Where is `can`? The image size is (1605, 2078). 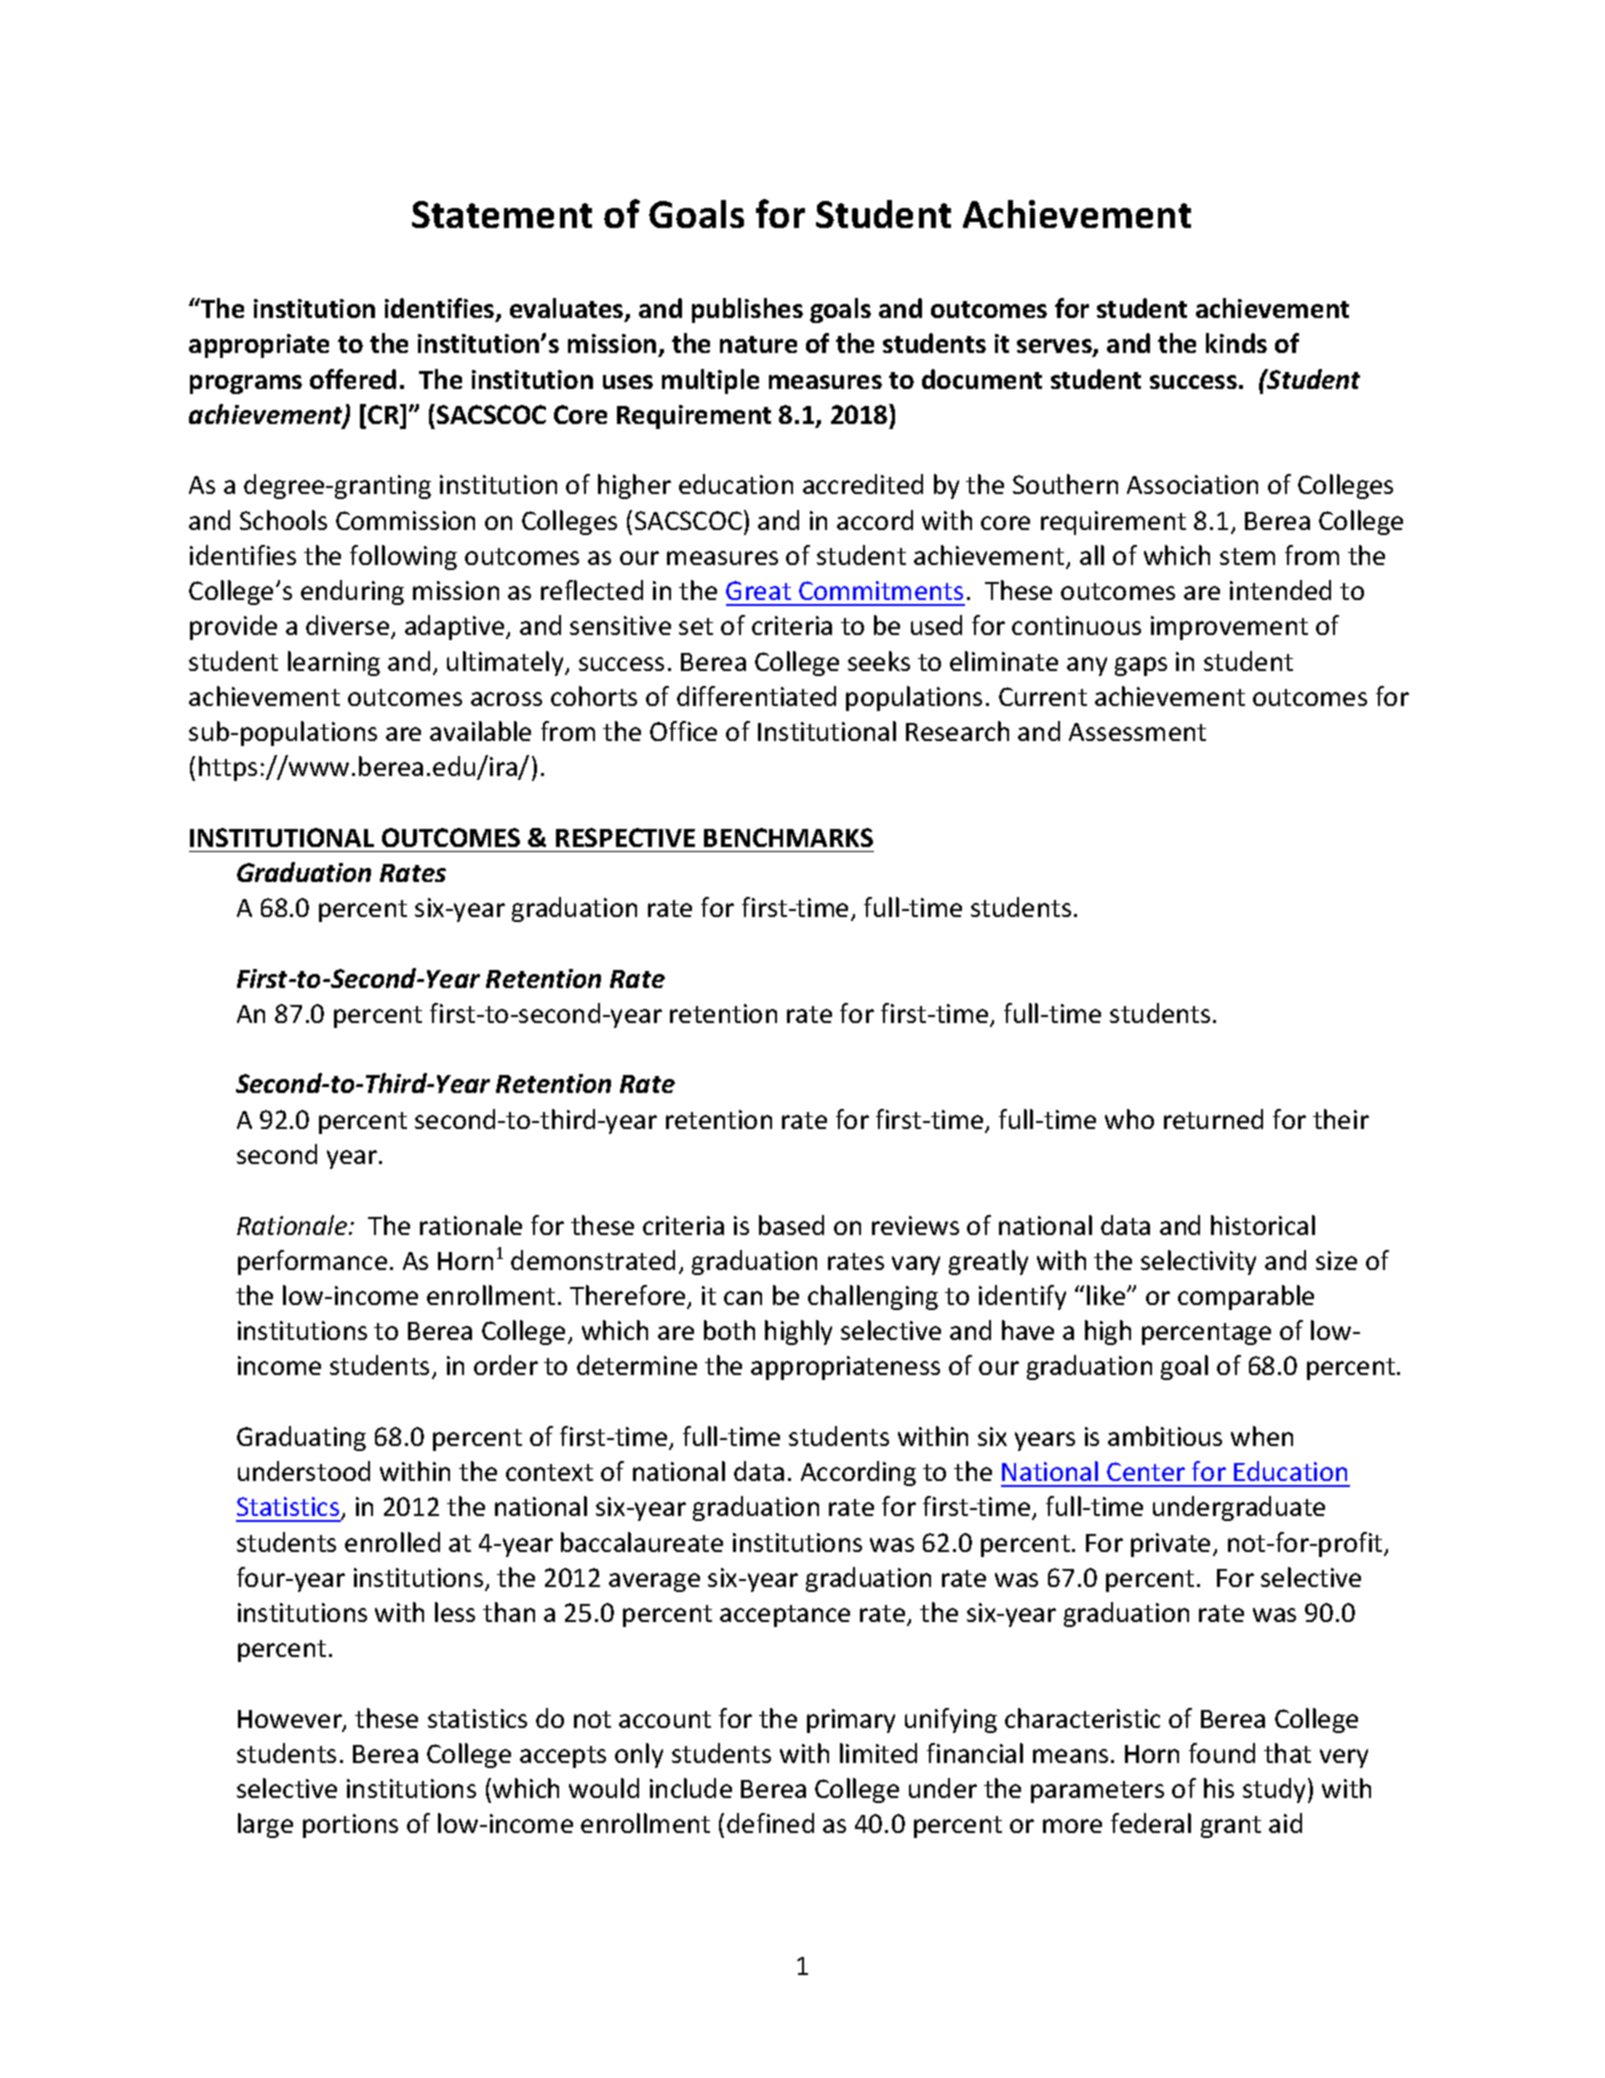 can is located at coordinates (743, 1298).
